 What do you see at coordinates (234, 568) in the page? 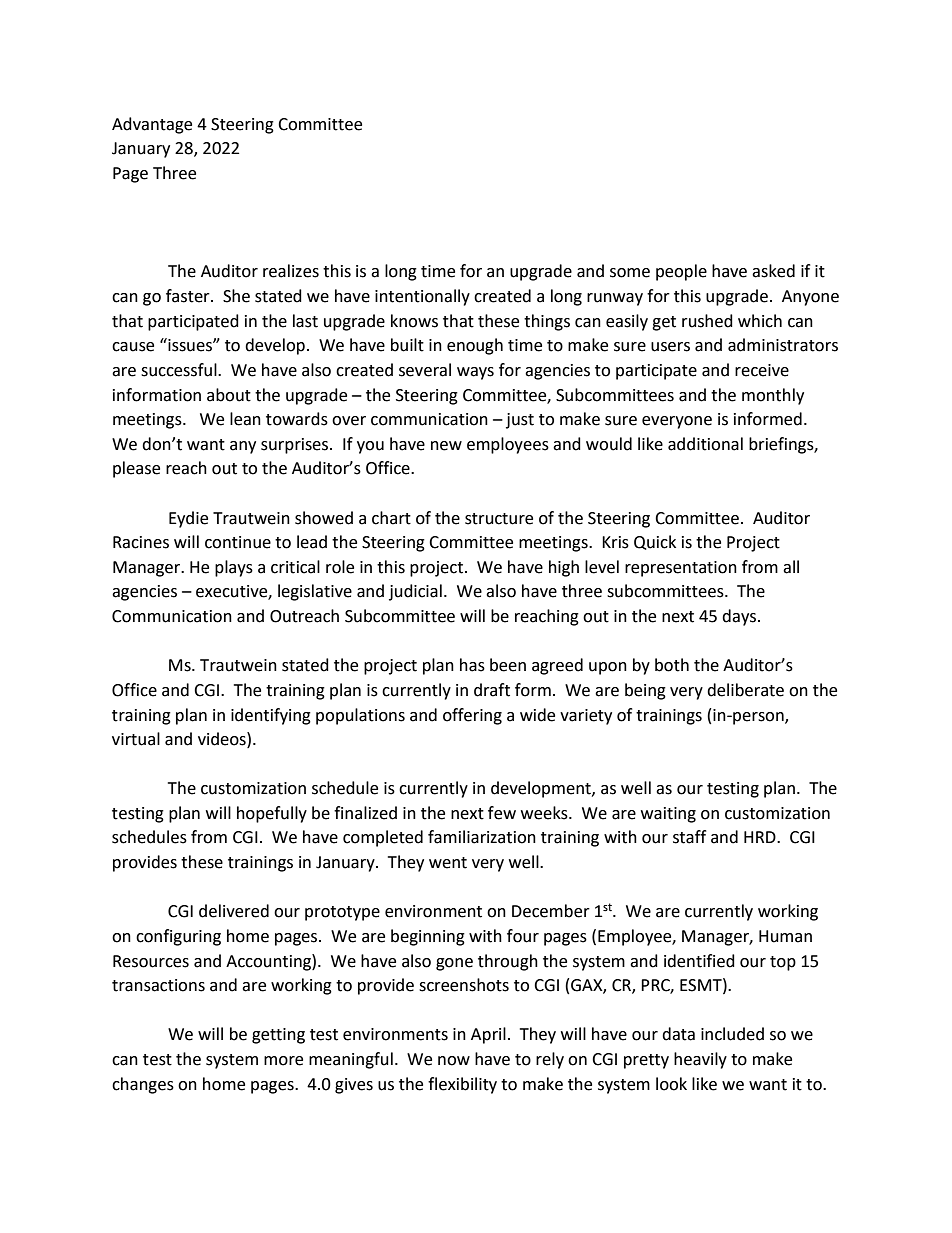
I see `plays` at bounding box center [234, 568].
